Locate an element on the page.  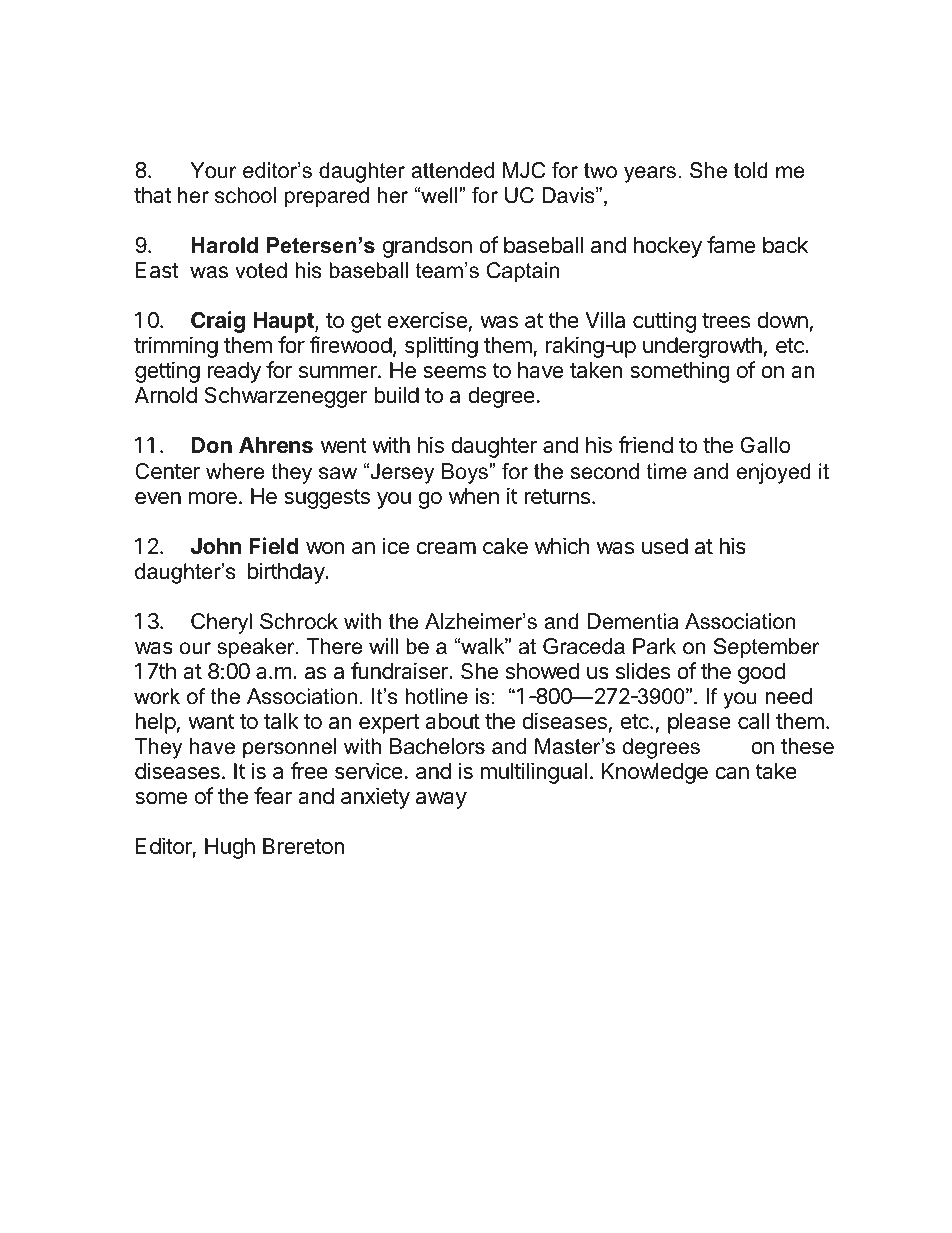
used is located at coordinates (665, 546).
